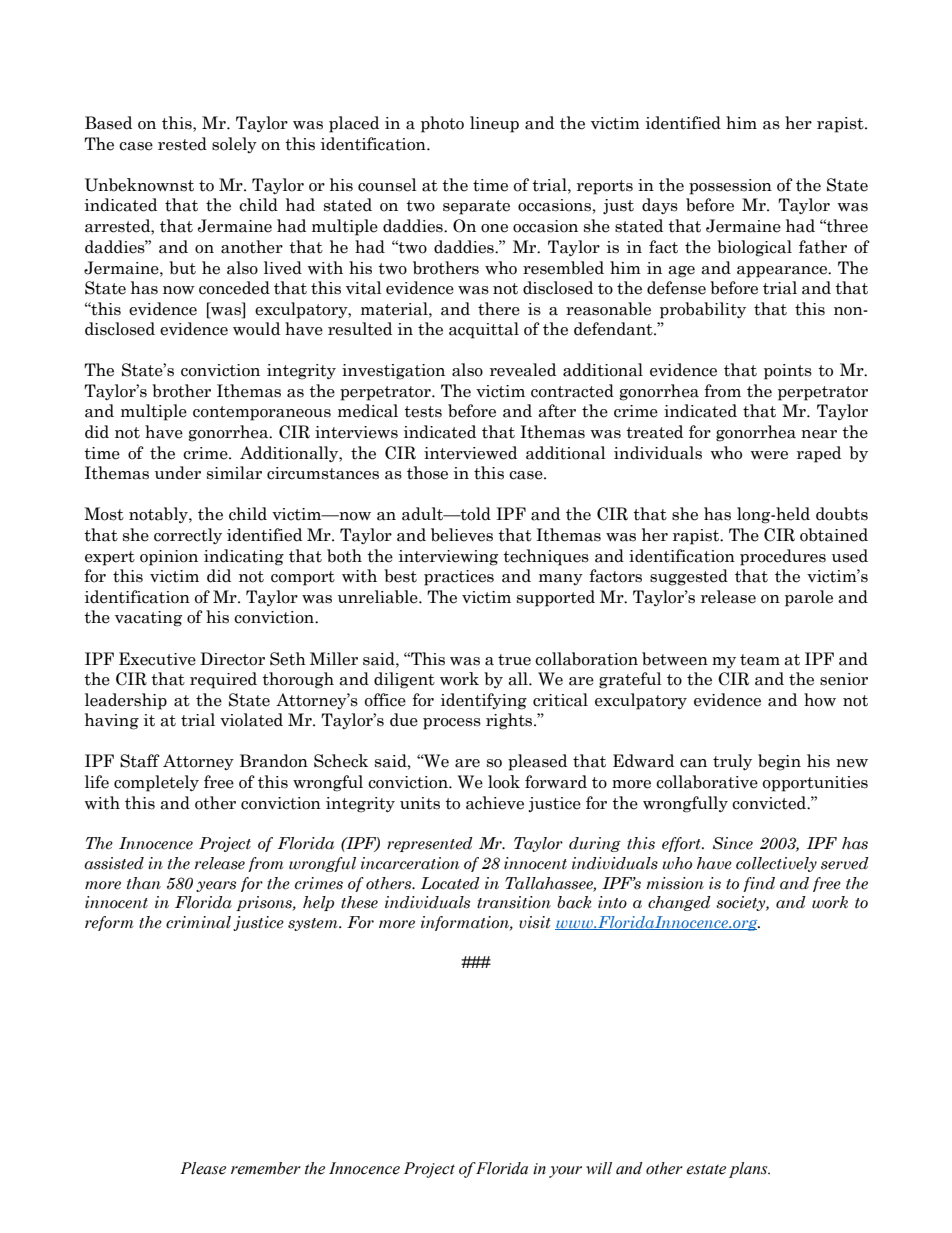 This image has width=952, height=1233. What do you see at coordinates (759, 884) in the image?
I see `find` at bounding box center [759, 884].
